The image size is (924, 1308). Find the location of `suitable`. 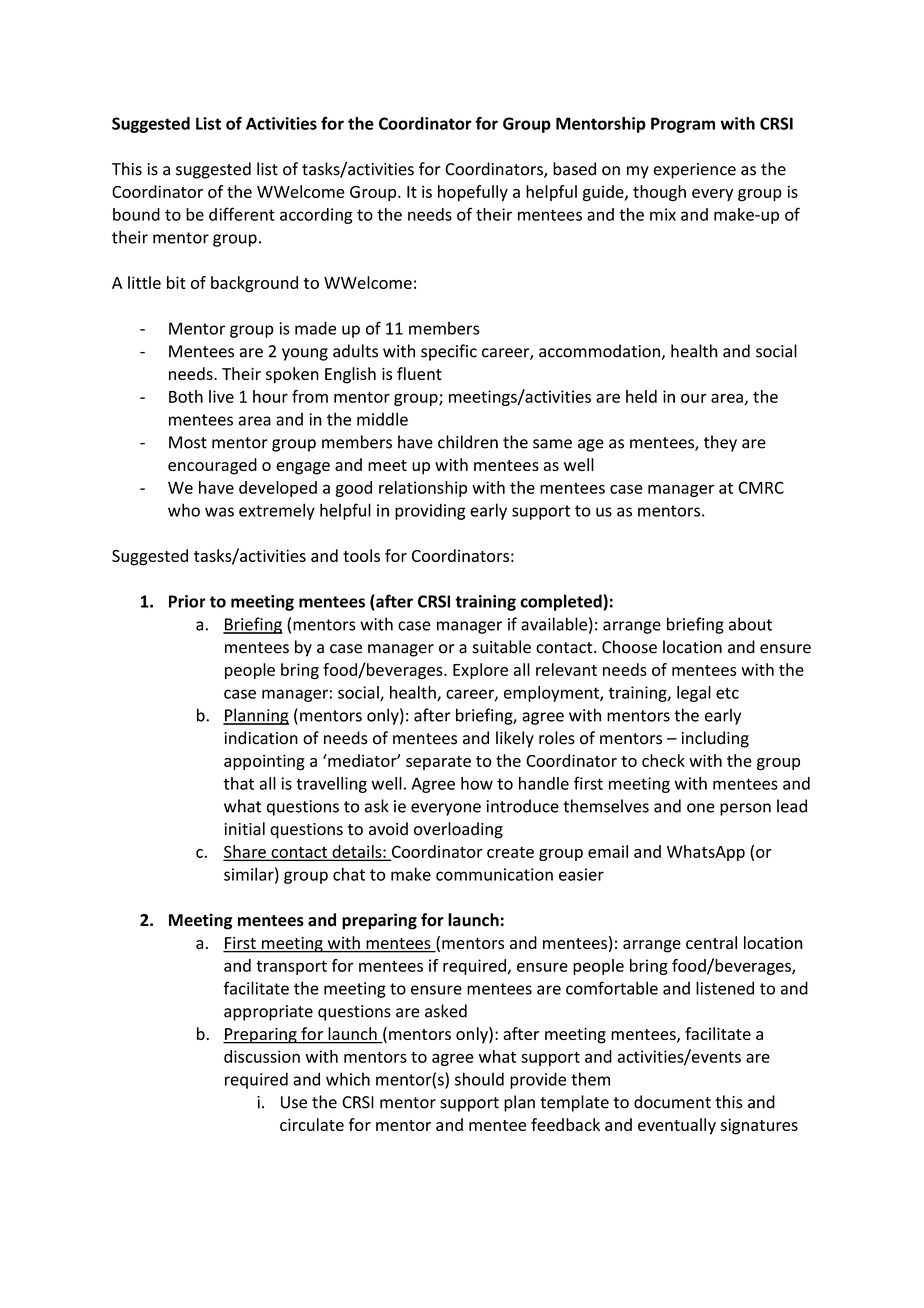

suitable is located at coordinates (501, 647).
